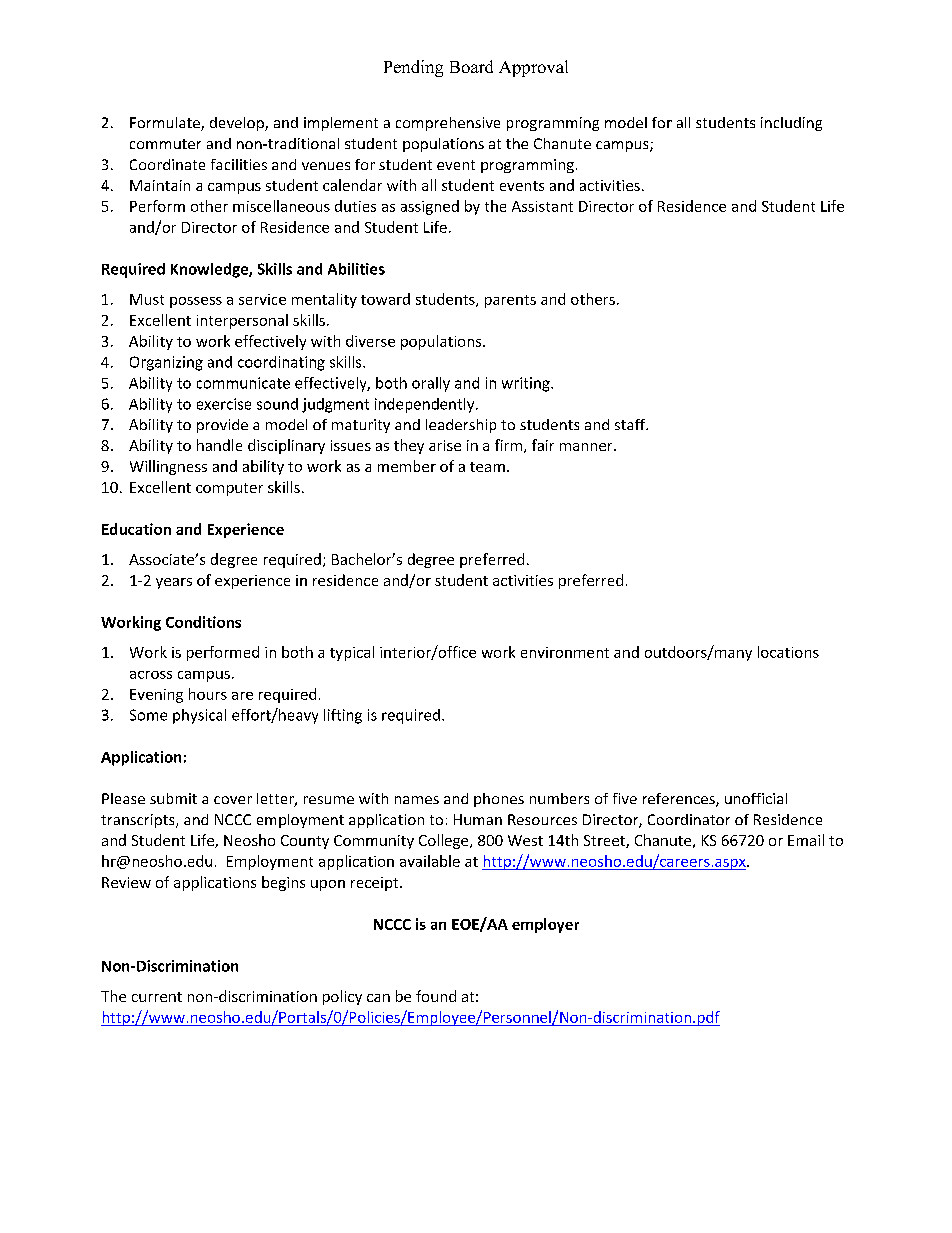  I want to click on environment, so click(565, 652).
